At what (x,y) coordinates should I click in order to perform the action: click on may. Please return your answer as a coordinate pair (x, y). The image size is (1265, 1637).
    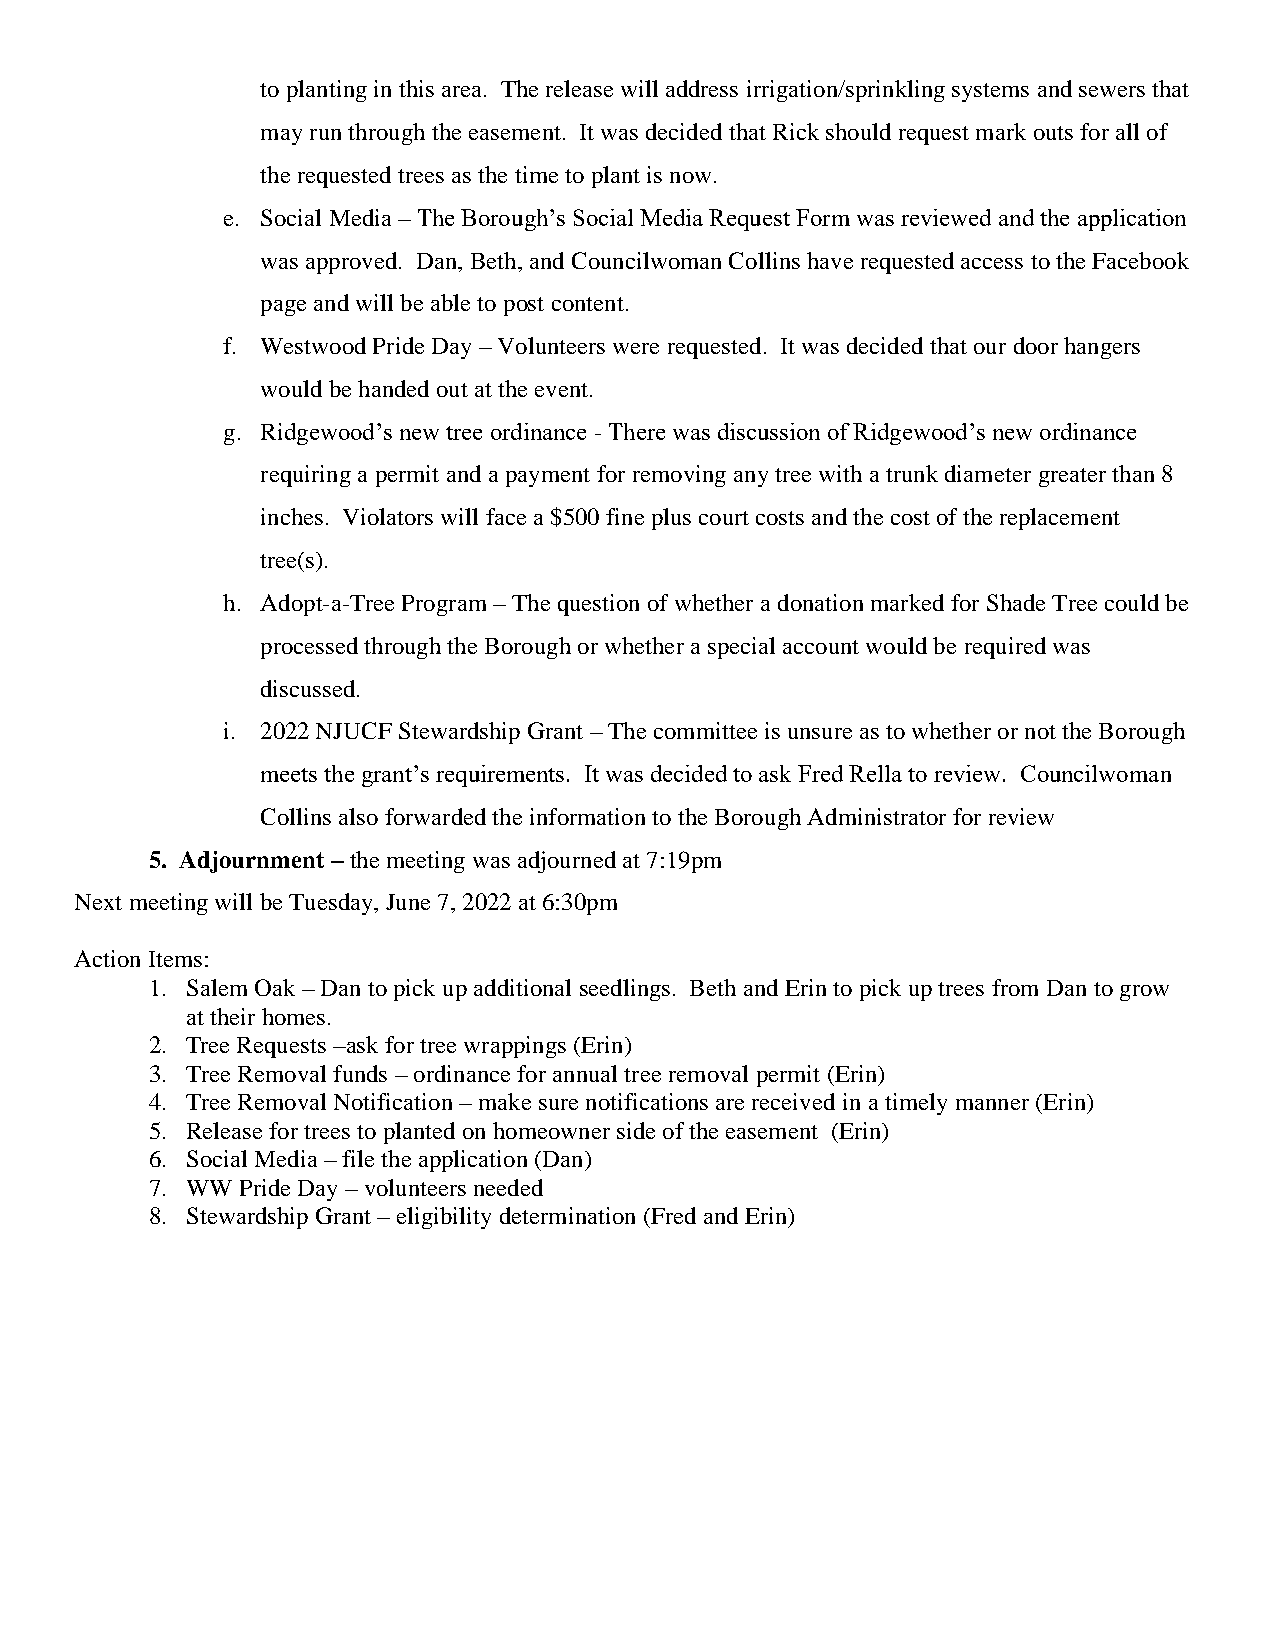
    Looking at the image, I should click on (281, 137).
